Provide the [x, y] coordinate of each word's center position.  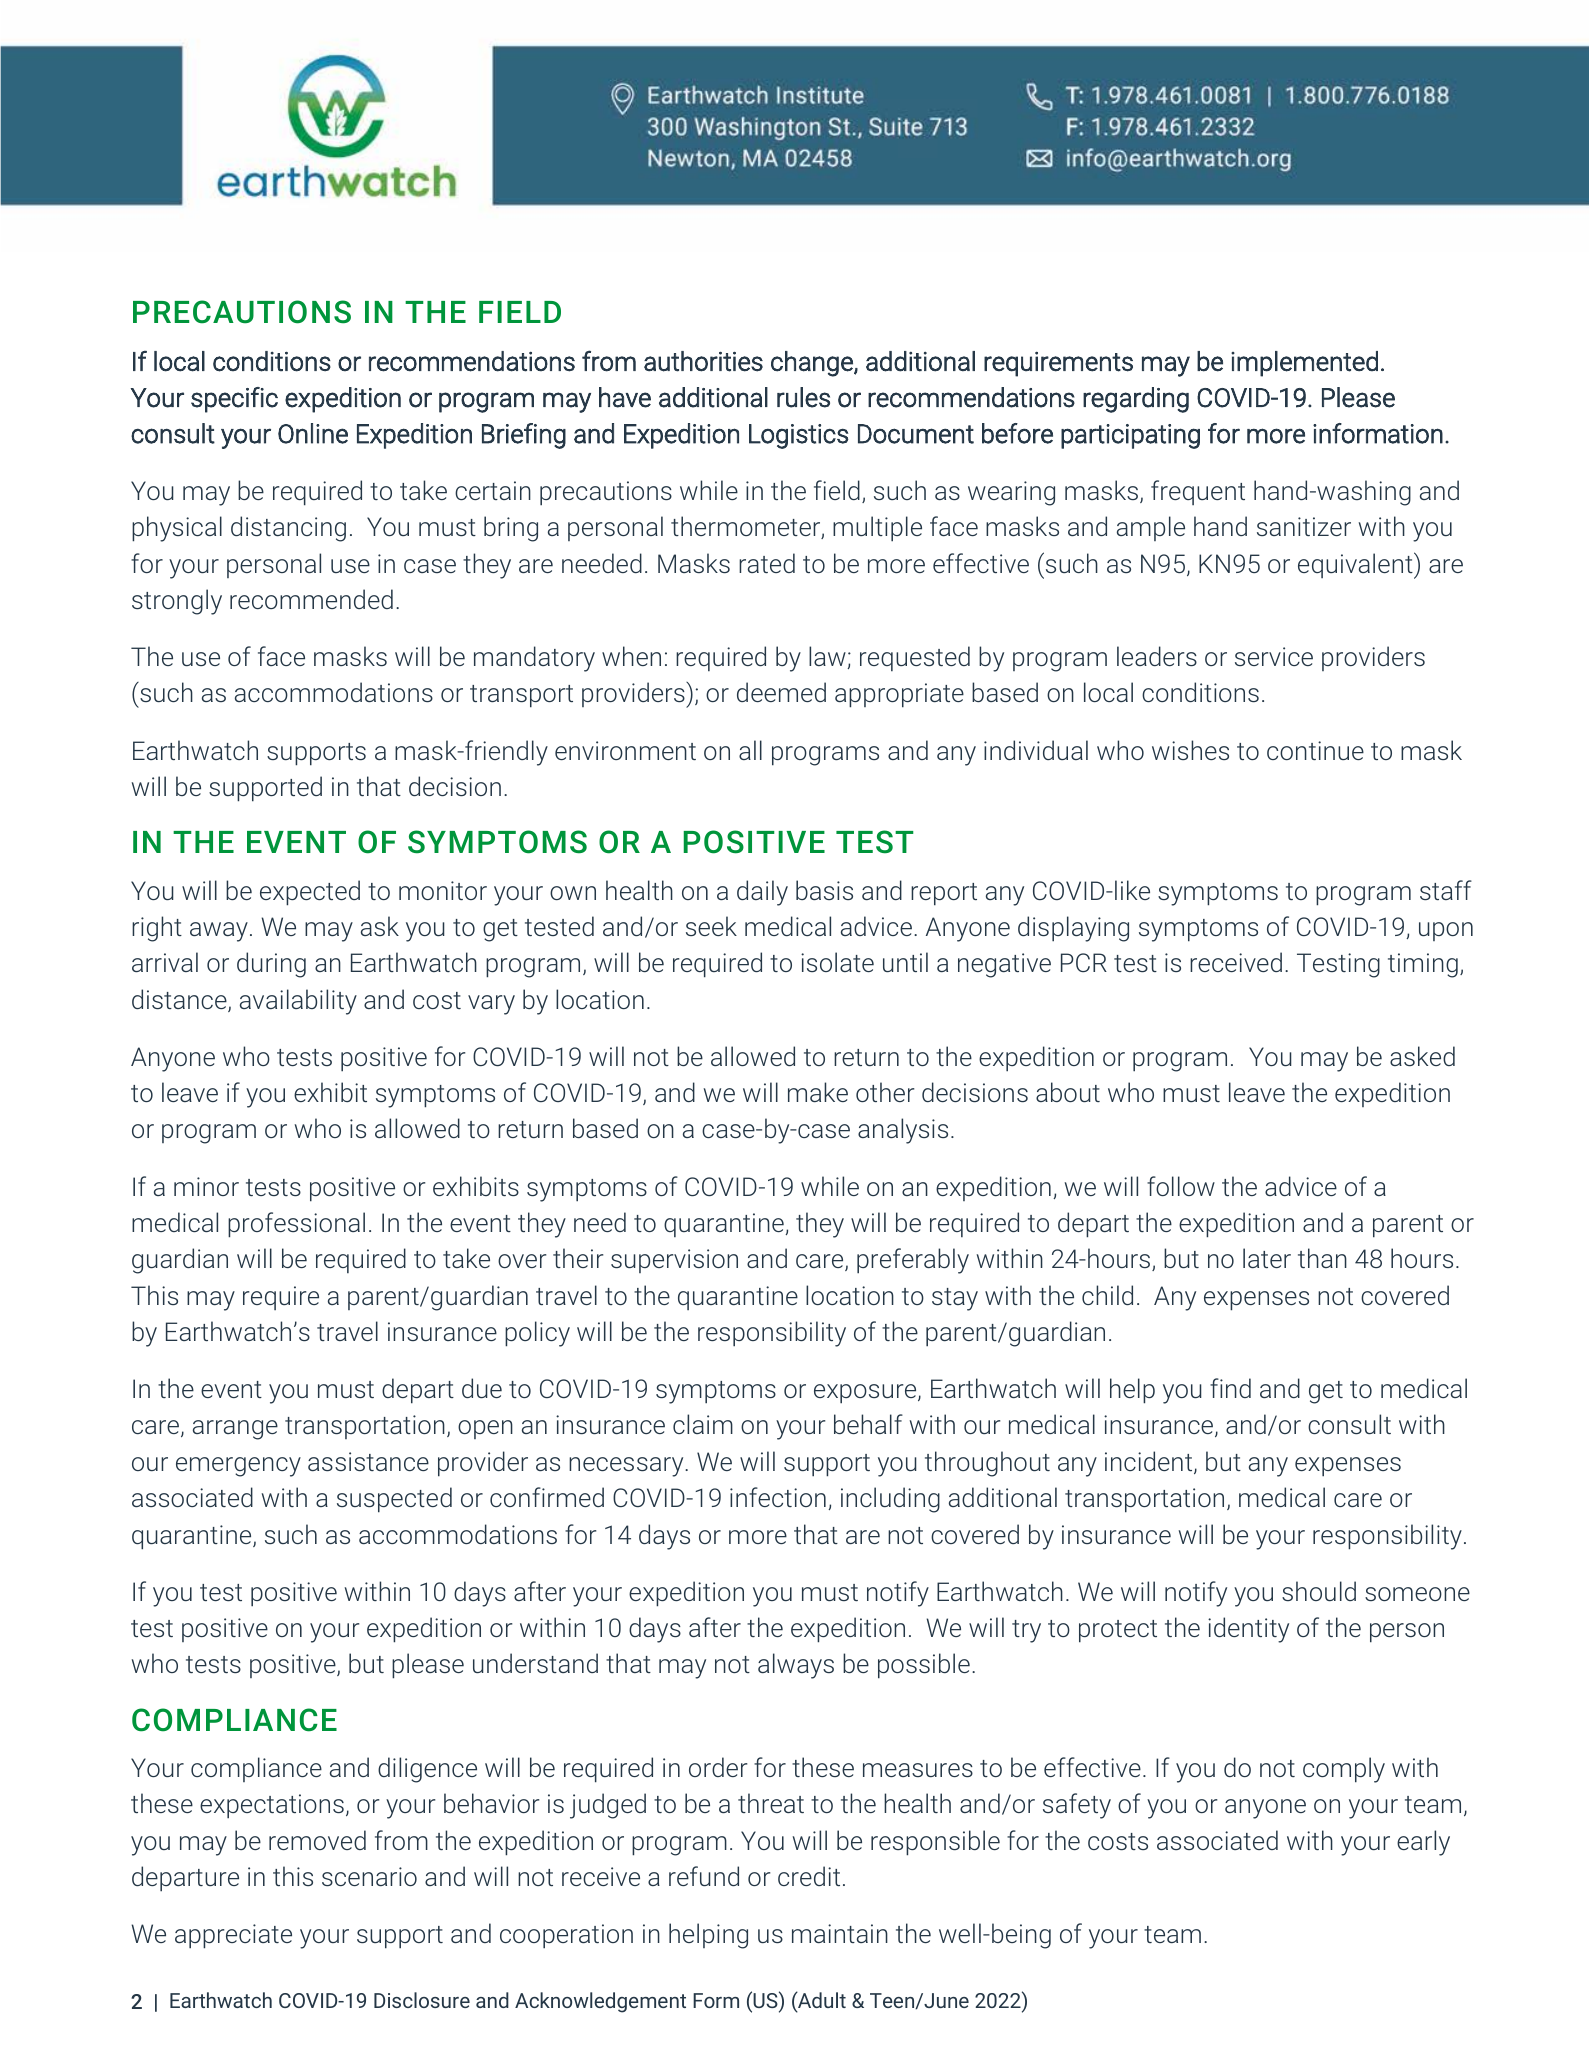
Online [313, 433]
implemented [1304, 364]
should [1319, 1591]
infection [778, 1497]
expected [310, 893]
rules [803, 397]
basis [824, 890]
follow [1181, 1186]
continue [1315, 750]
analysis [903, 1131]
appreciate [233, 1936]
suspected [394, 1500]
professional [296, 1225]
